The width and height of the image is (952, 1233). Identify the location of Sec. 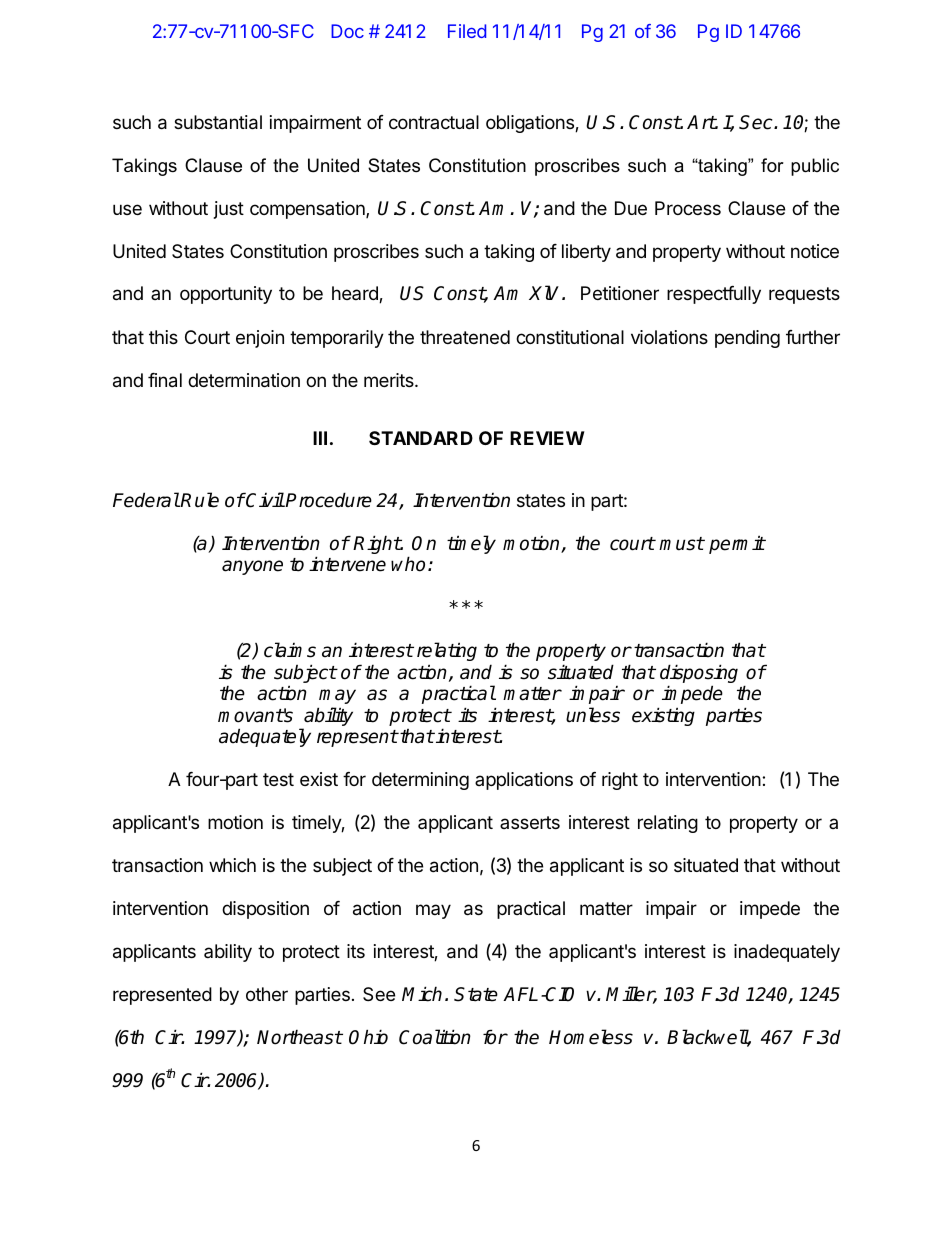
(757, 122).
